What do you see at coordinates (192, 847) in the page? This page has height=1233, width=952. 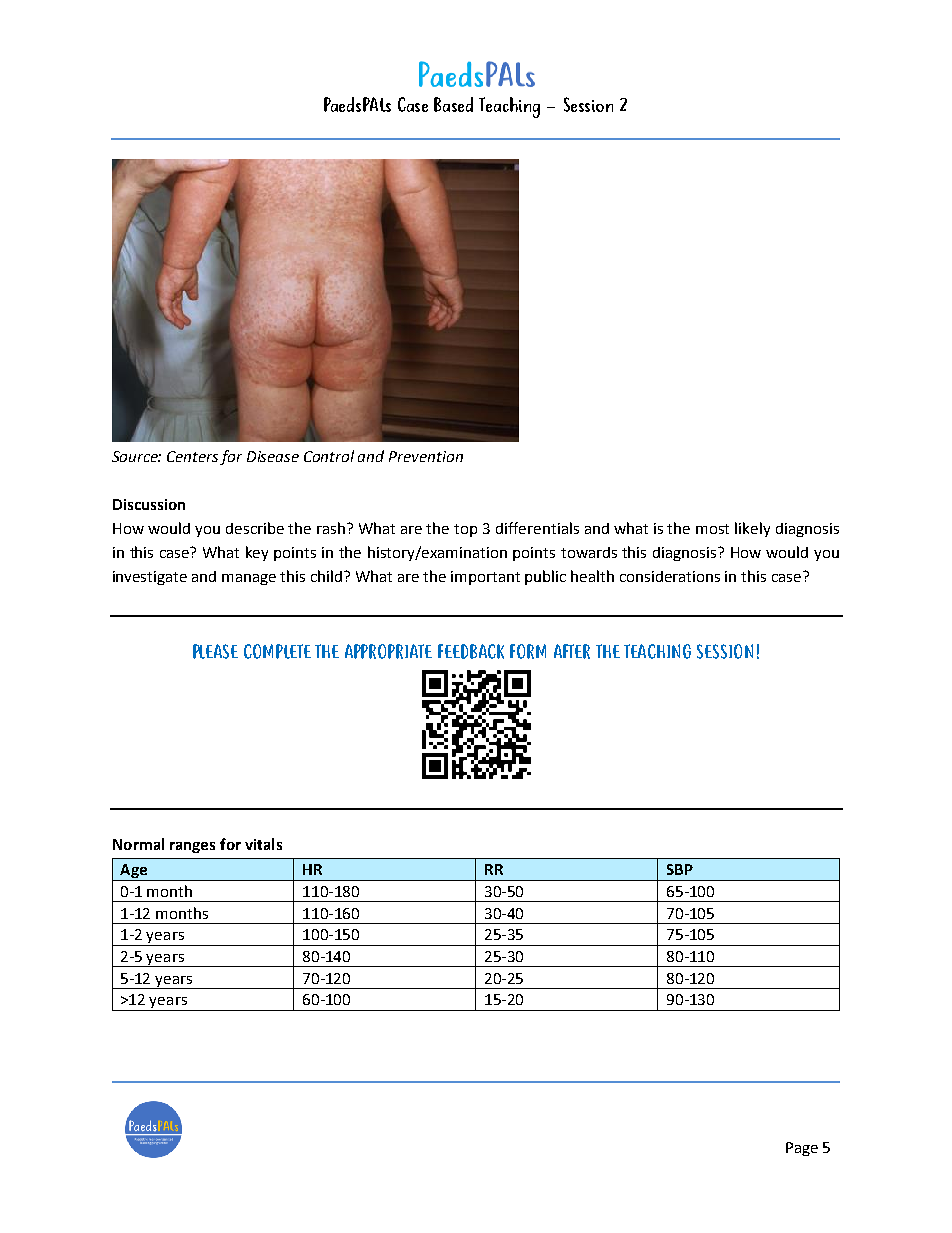 I see `ranges` at bounding box center [192, 847].
